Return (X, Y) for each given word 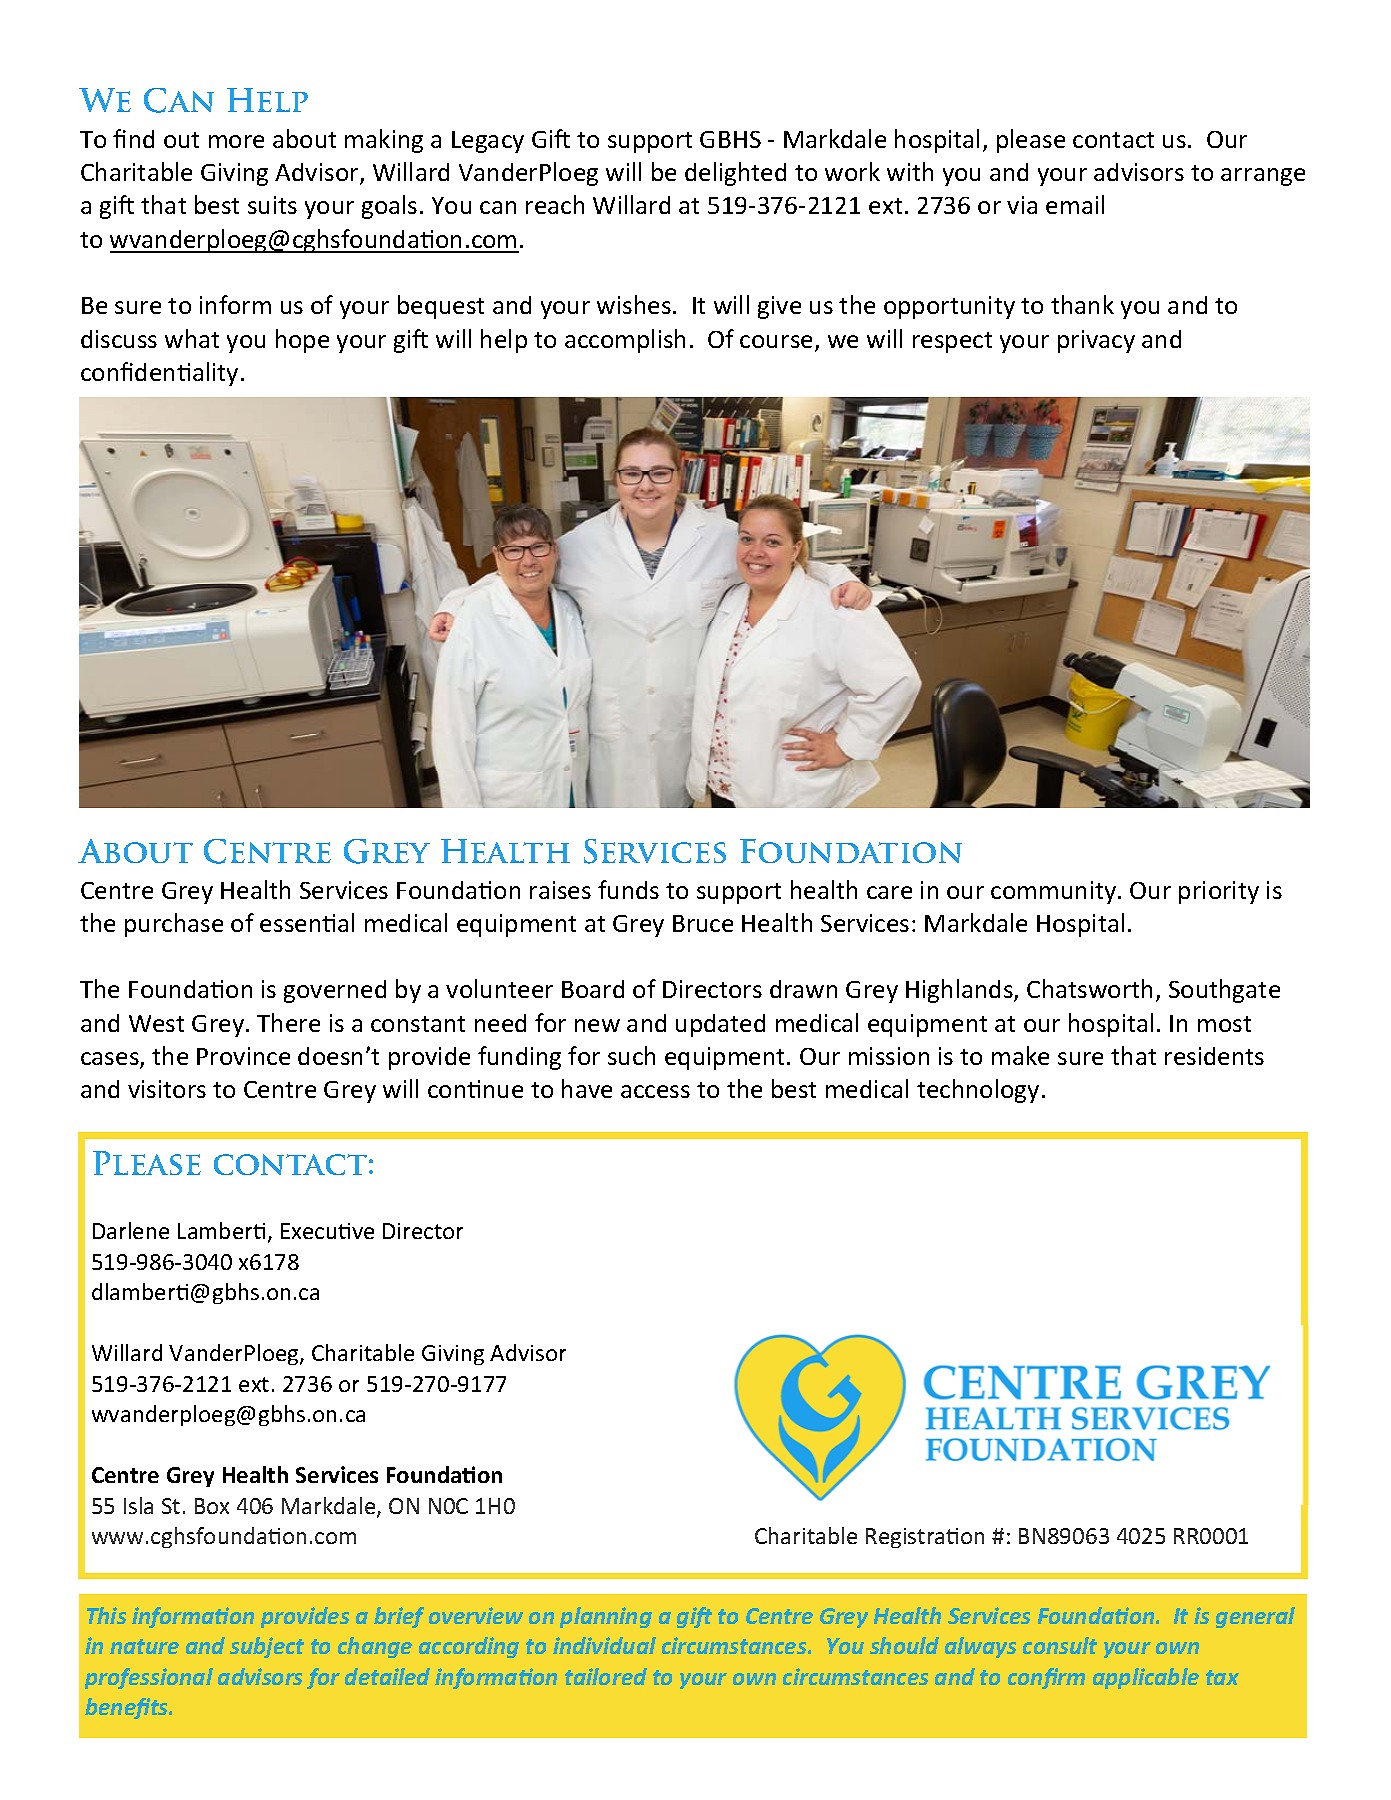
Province (243, 1056)
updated (720, 1025)
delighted (735, 174)
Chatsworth (1089, 988)
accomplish (625, 341)
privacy (1096, 341)
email (1075, 204)
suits (272, 205)
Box (212, 1506)
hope (302, 341)
